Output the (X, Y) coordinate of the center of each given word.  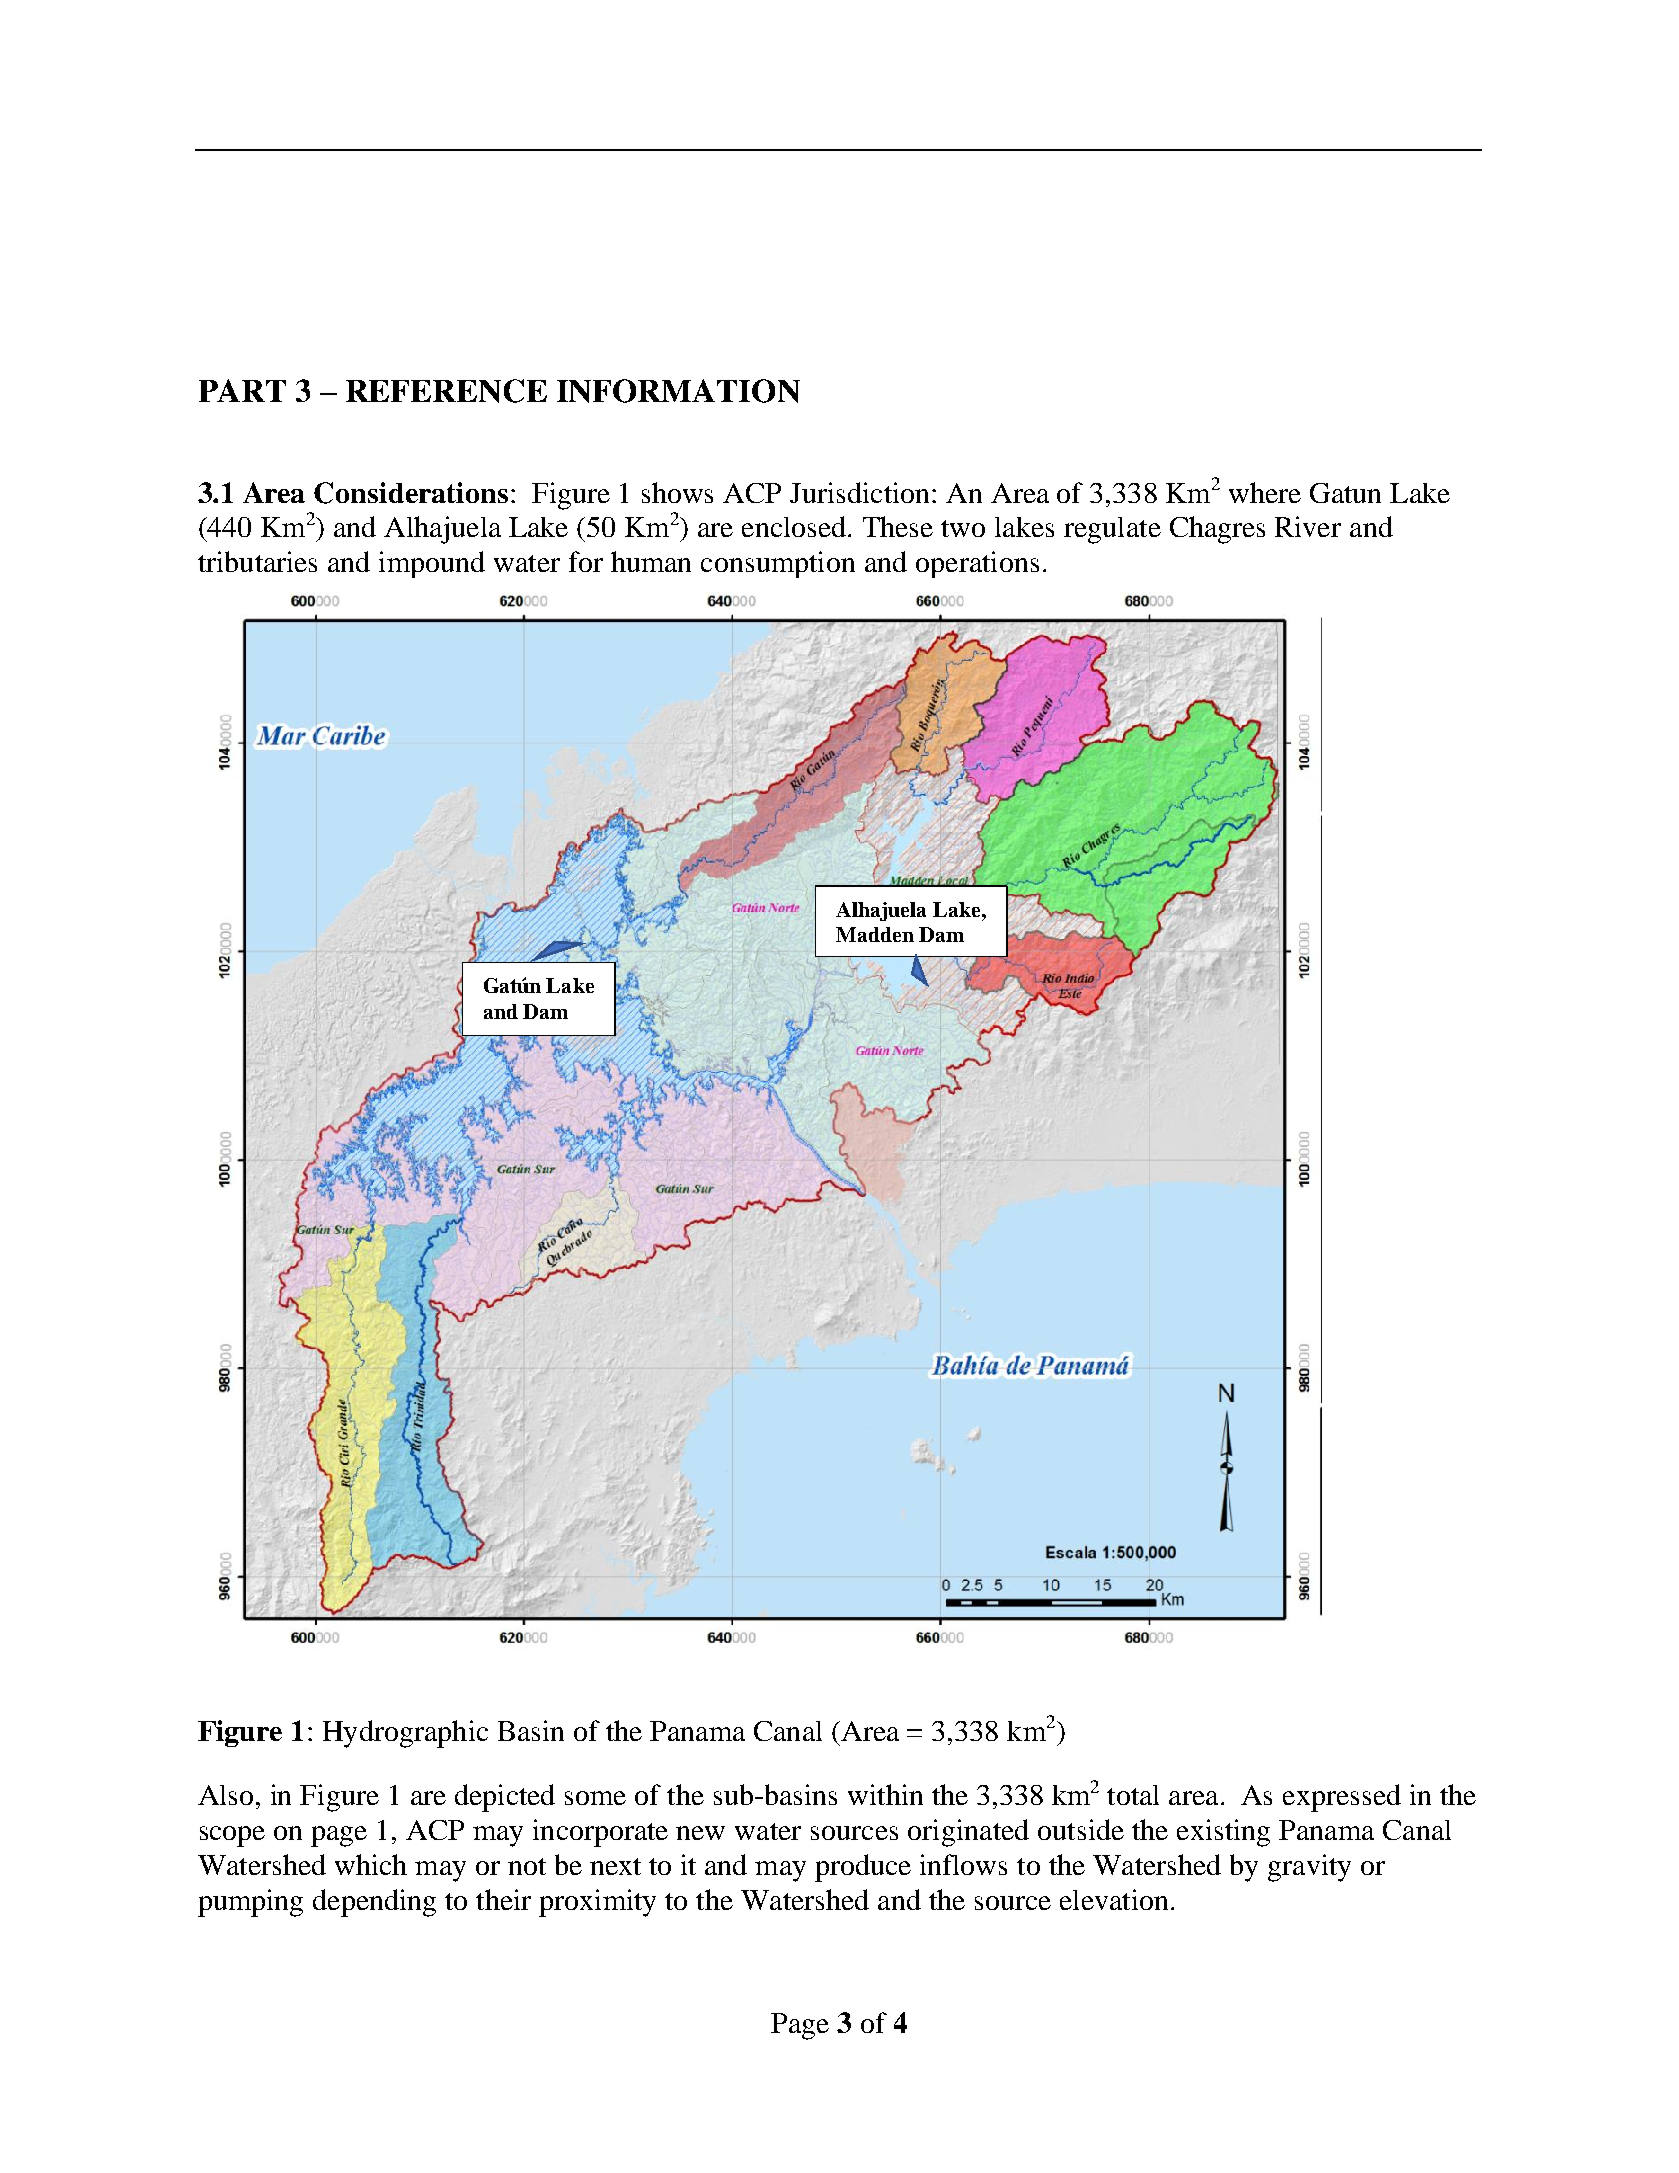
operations (977, 564)
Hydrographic (405, 1734)
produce (863, 1868)
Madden (875, 934)
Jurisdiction (861, 492)
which (371, 1864)
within (885, 1794)
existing (1223, 1833)
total (1133, 1795)
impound (432, 564)
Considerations (411, 493)
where (1265, 492)
